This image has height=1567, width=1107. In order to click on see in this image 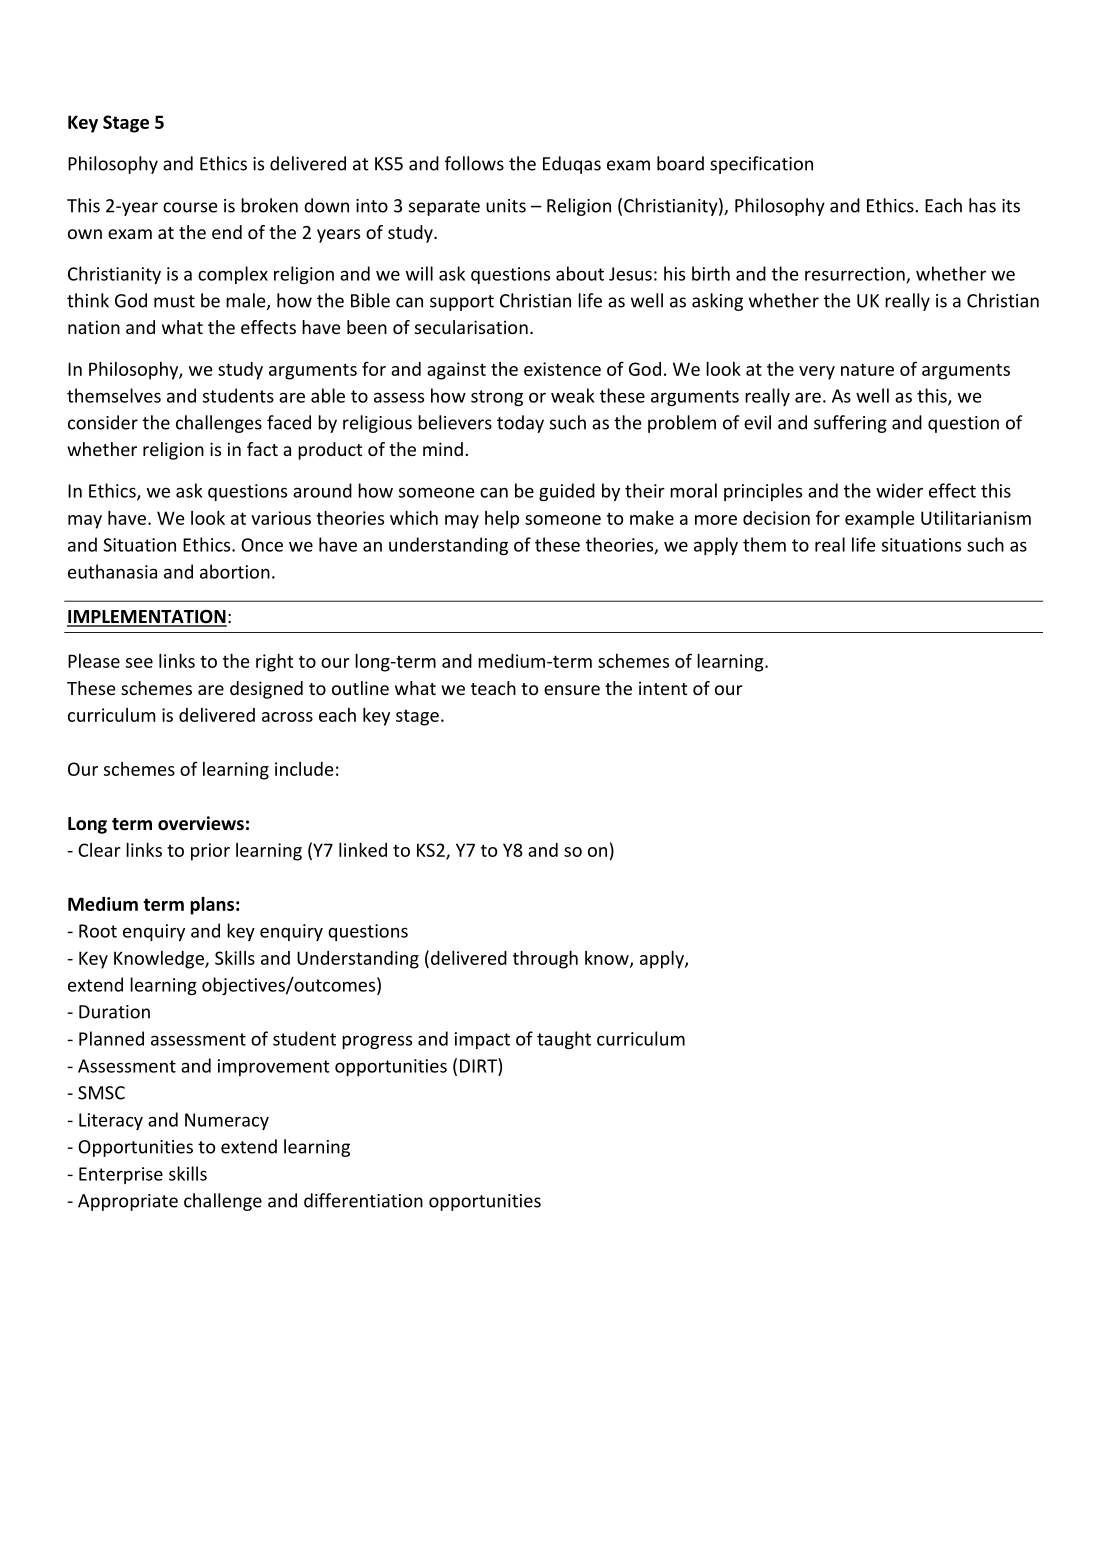, I will do `click(139, 663)`.
